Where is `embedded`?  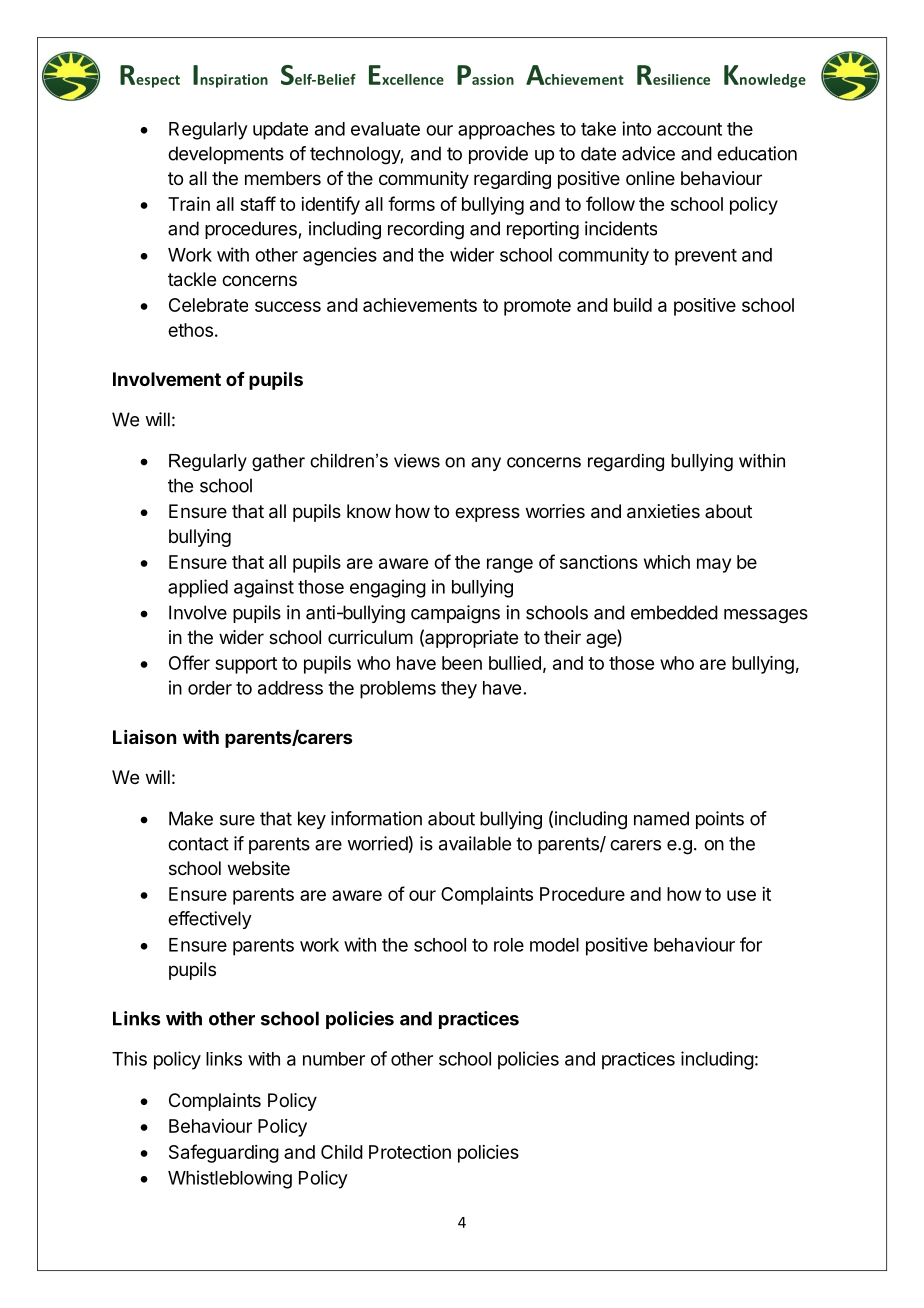 embedded is located at coordinates (674, 612).
